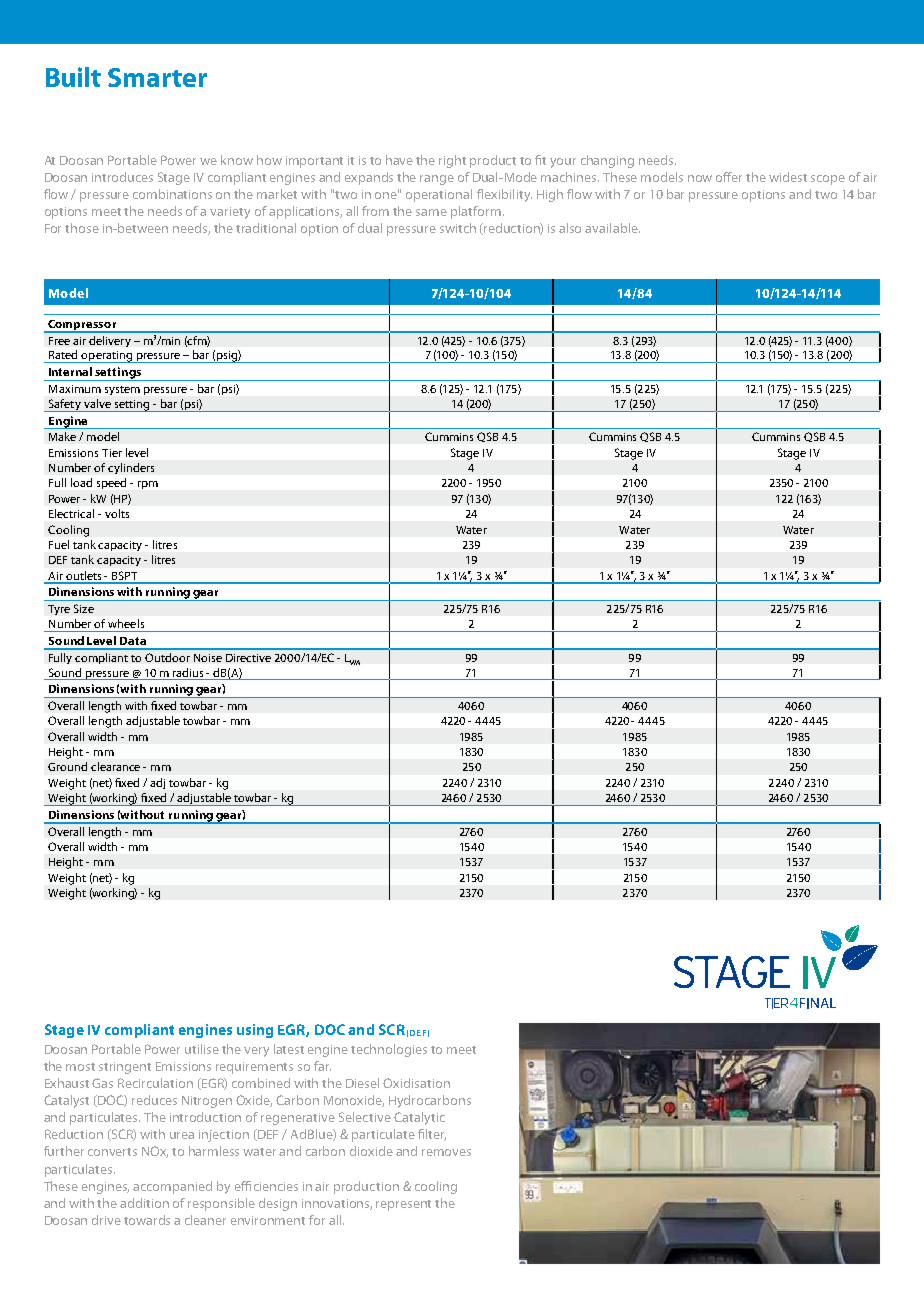 The height and width of the screenshot is (1308, 924). I want to click on Directive, so click(248, 658).
